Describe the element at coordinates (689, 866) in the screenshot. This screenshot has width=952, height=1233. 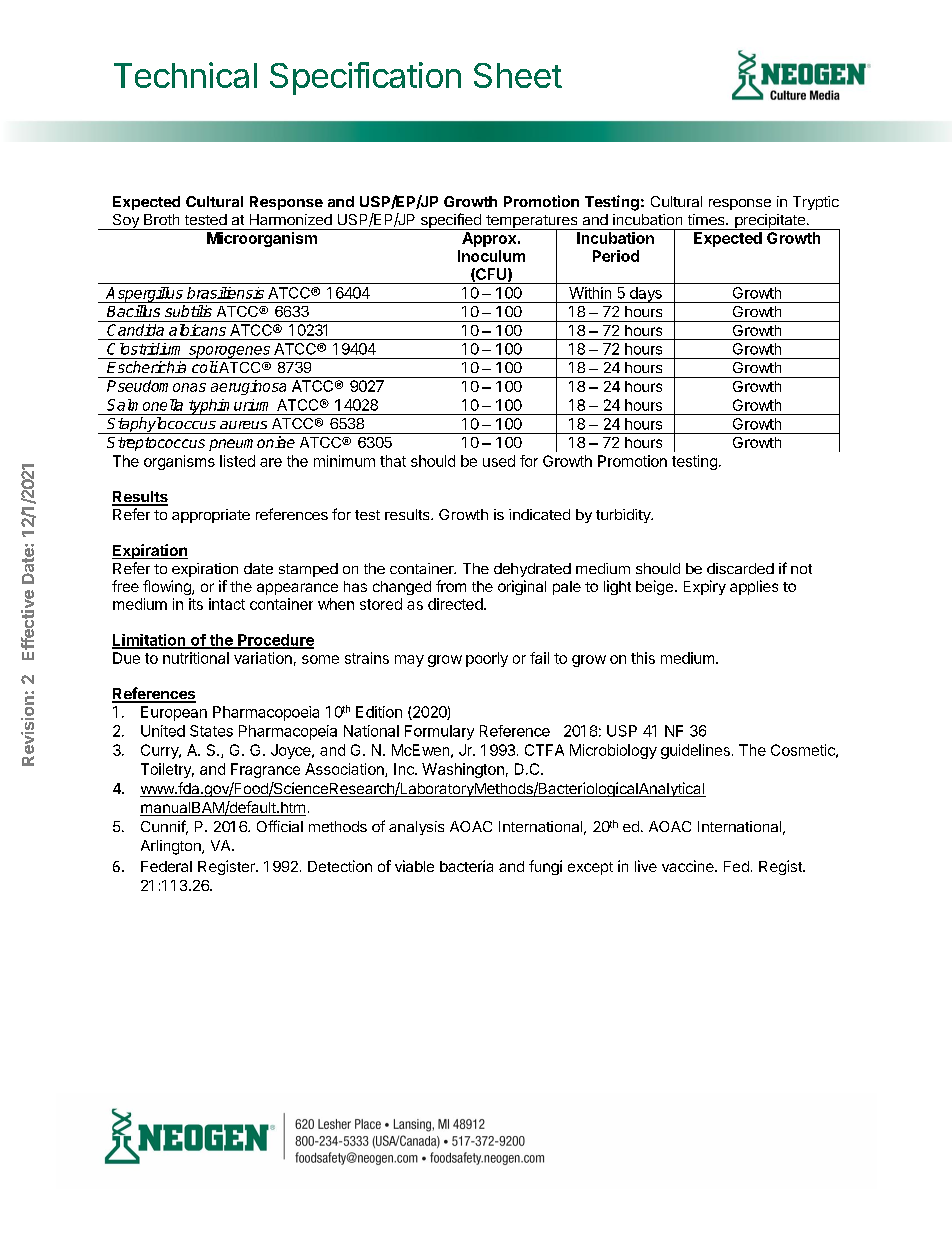
I see `vaccine` at that location.
